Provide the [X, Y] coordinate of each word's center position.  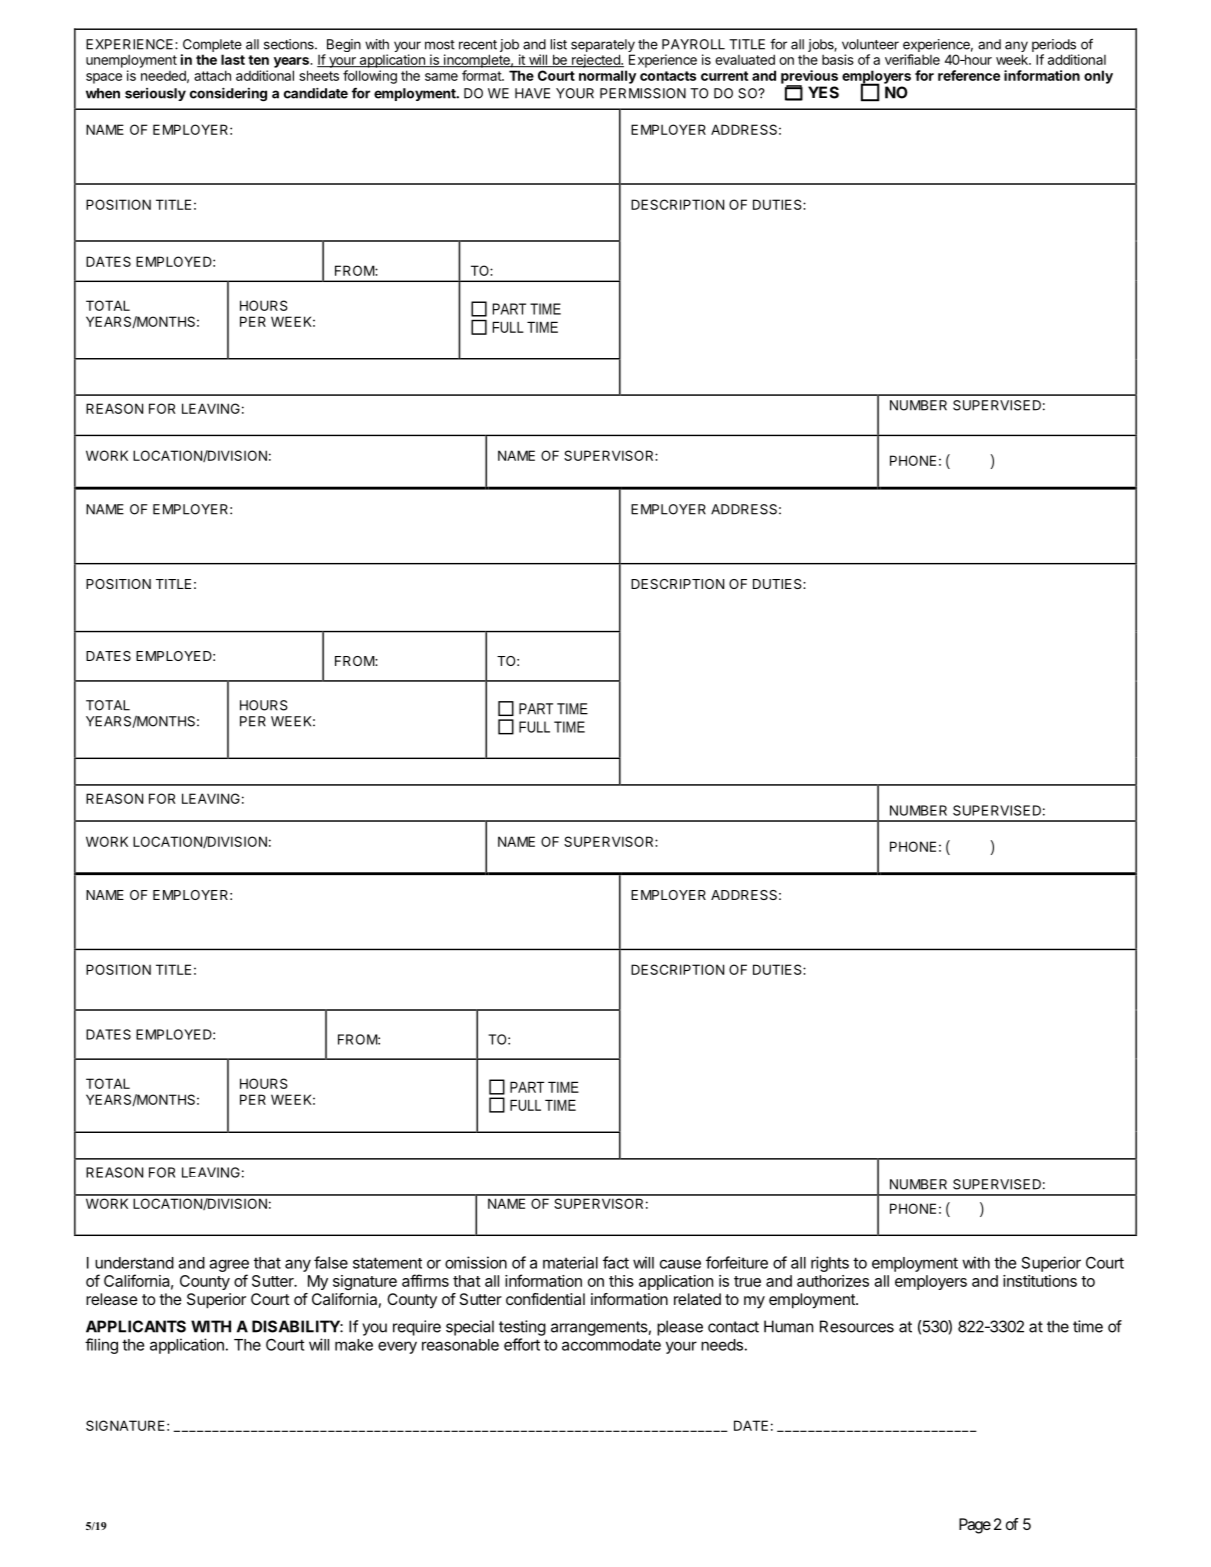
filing [101, 1346]
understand [134, 1263]
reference [969, 75]
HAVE [532, 93]
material [570, 1262]
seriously [155, 94]
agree [229, 1267]
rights [830, 1264]
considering [228, 94]
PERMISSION [643, 93]
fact [616, 1262]
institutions [1040, 1281]
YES [823, 92]
